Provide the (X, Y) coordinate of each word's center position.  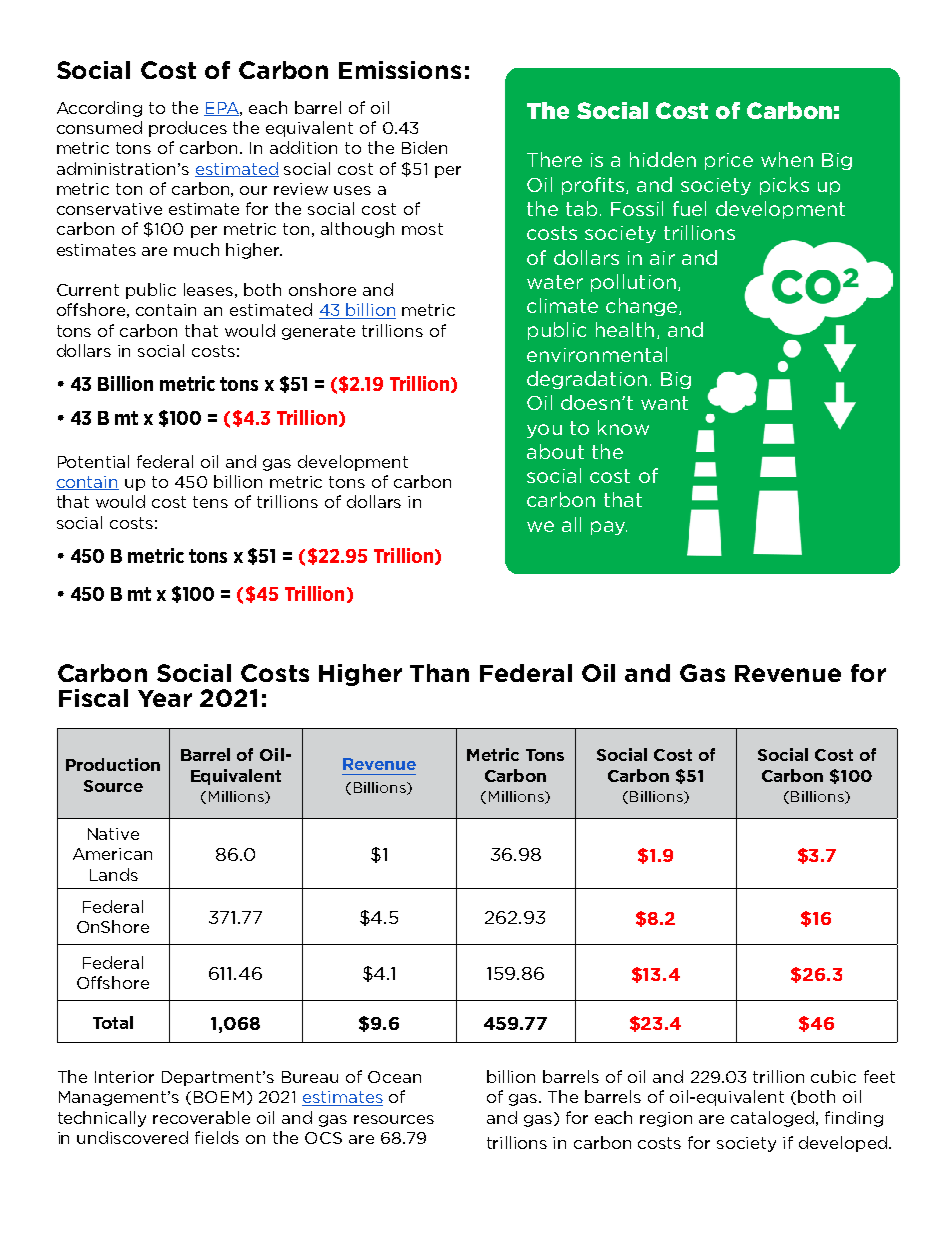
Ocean (394, 1077)
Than (439, 673)
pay (609, 528)
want (664, 403)
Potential (93, 461)
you (544, 431)
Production (113, 764)
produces (188, 129)
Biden (424, 147)
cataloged (774, 1119)
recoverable (201, 1117)
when (787, 159)
